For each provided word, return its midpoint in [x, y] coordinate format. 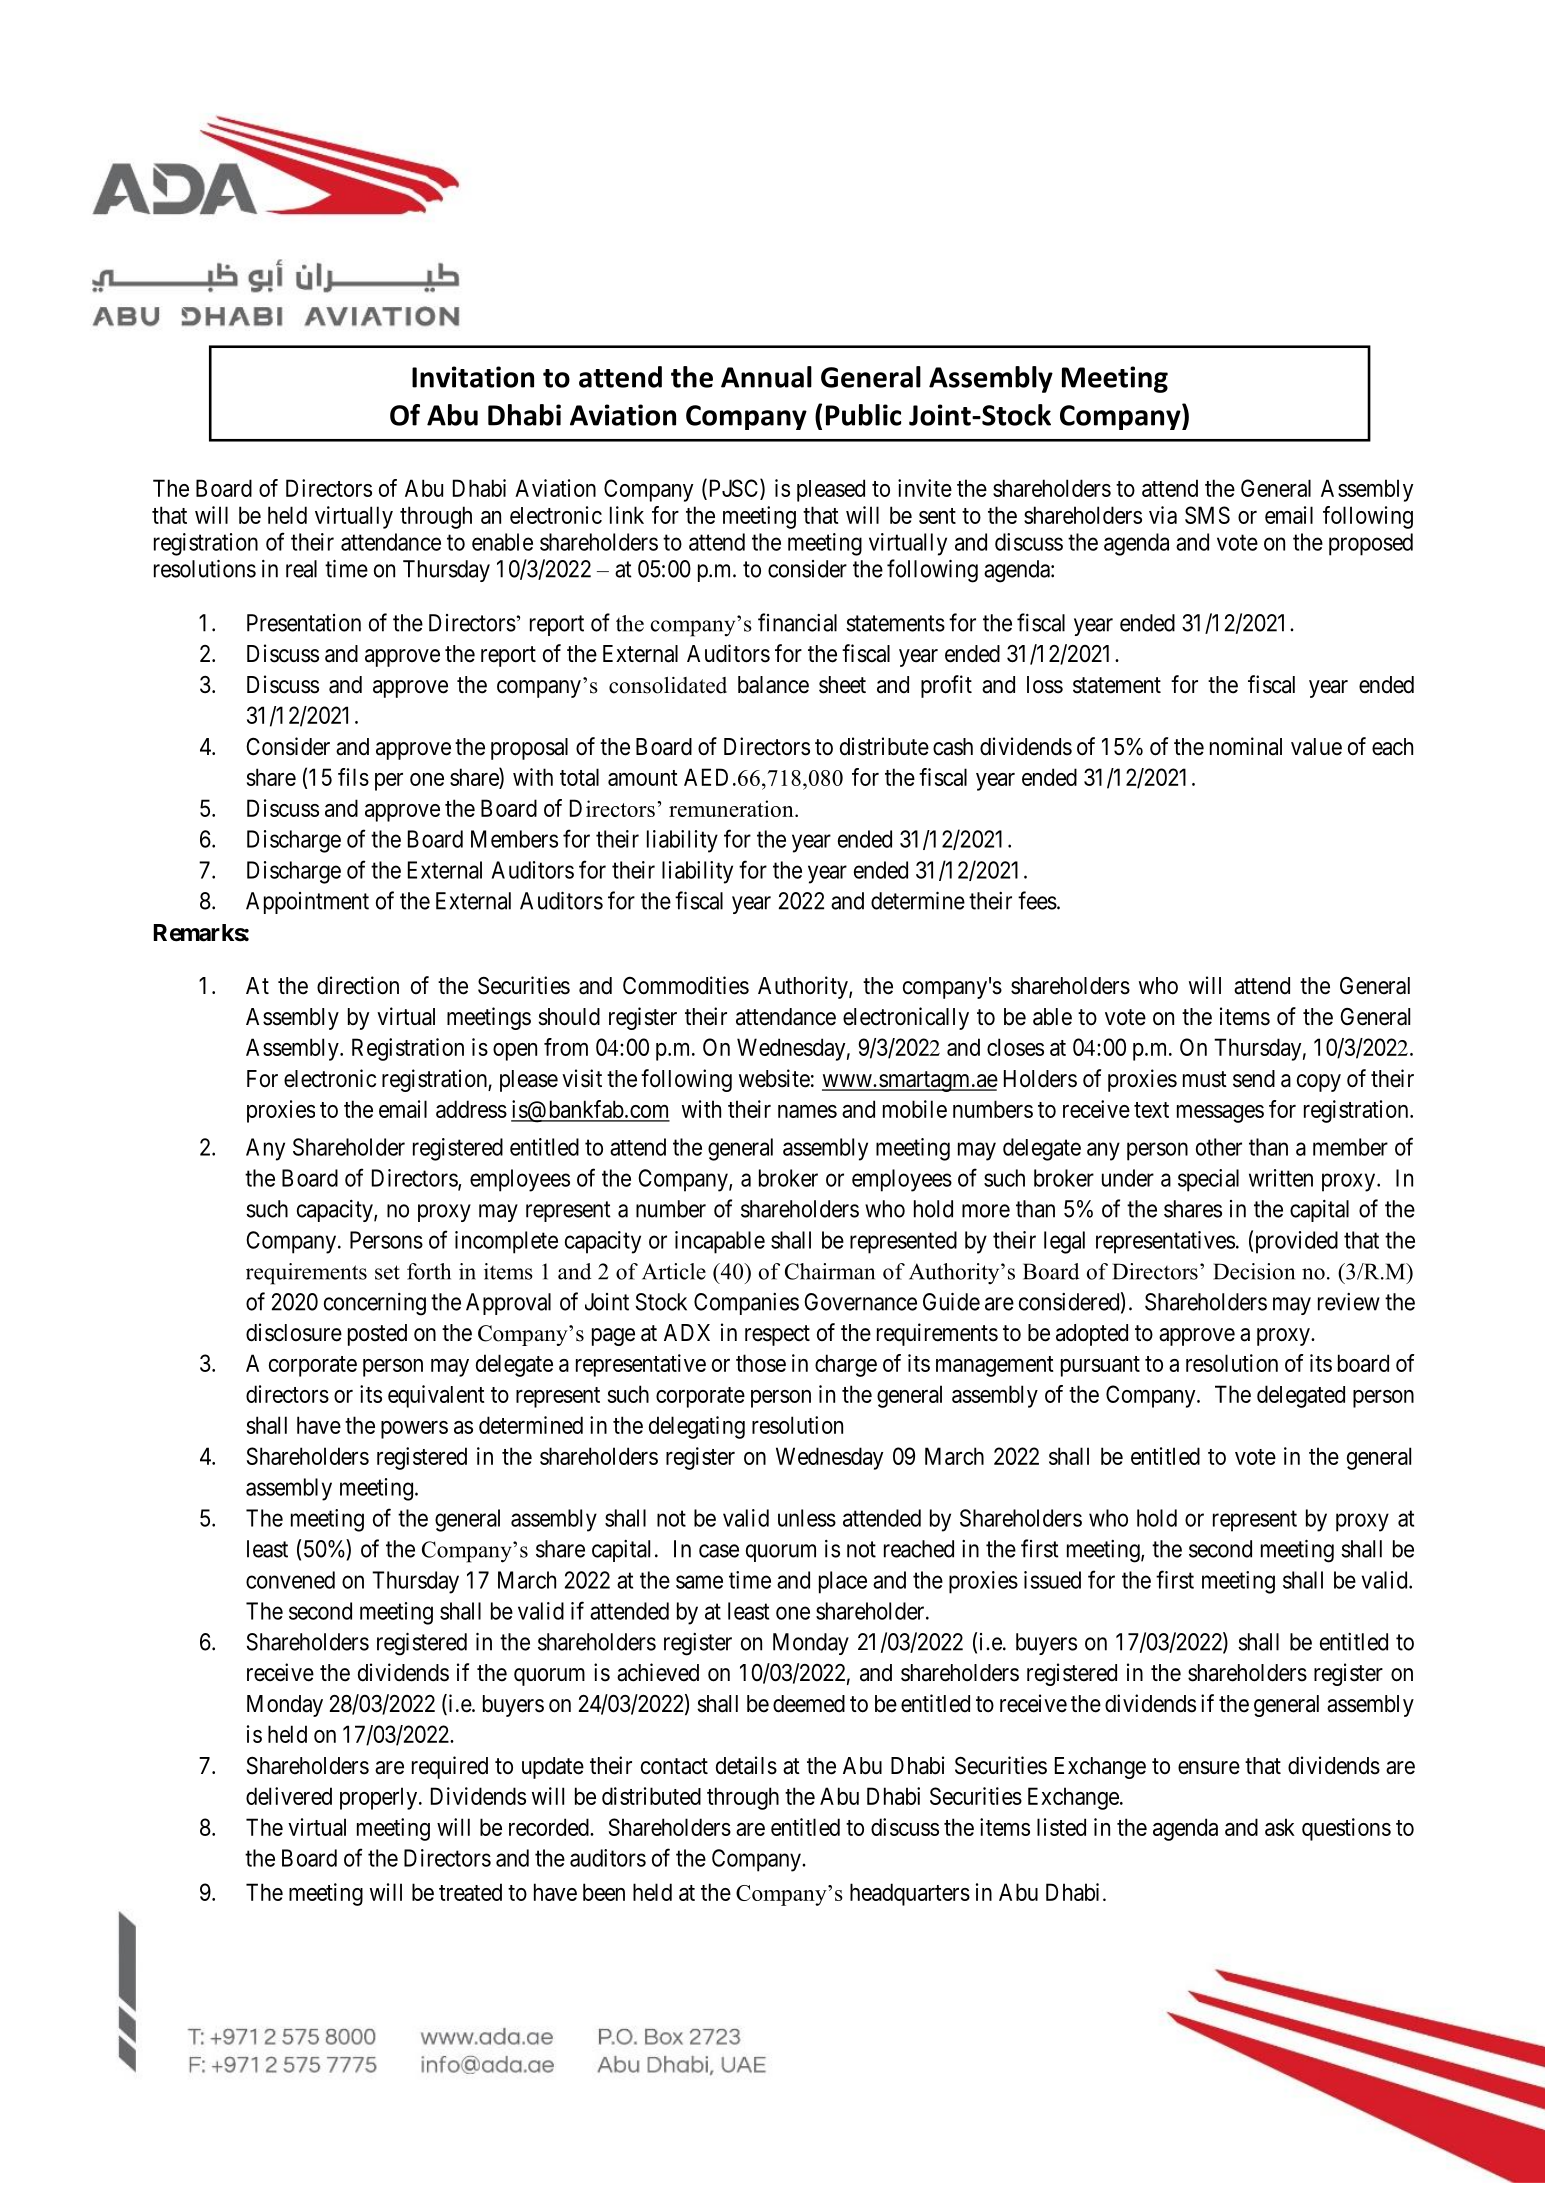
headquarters [910, 1894]
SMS [1207, 515]
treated [470, 1892]
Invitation [473, 377]
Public [863, 415]
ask [1280, 1827]
